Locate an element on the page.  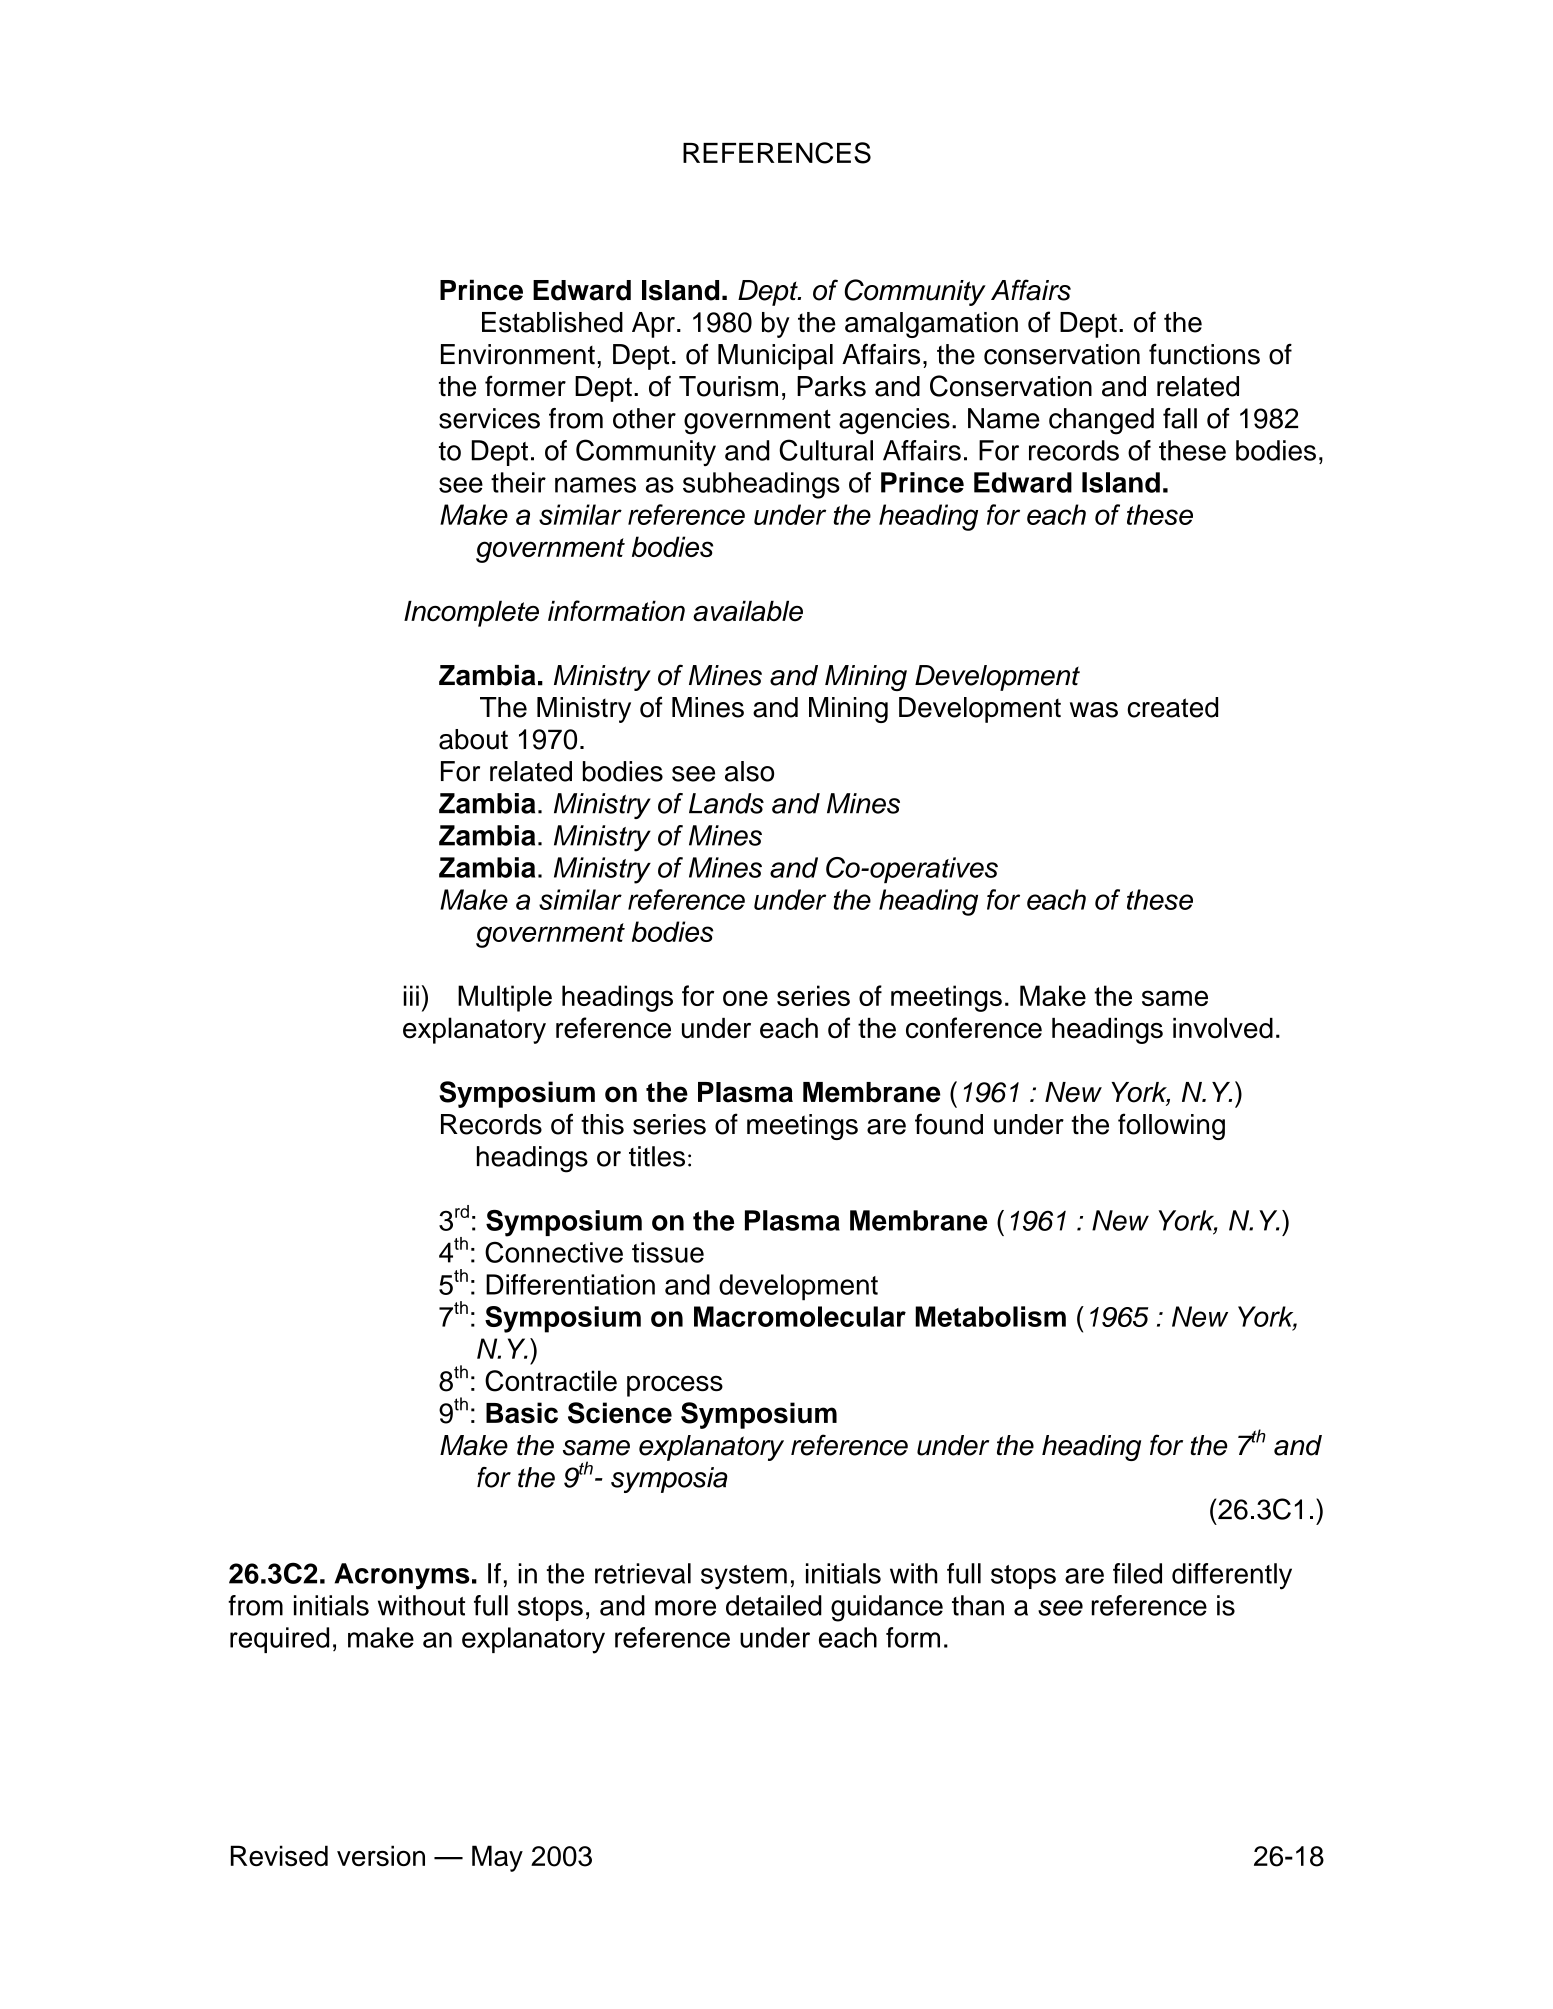
changed is located at coordinates (1101, 421).
